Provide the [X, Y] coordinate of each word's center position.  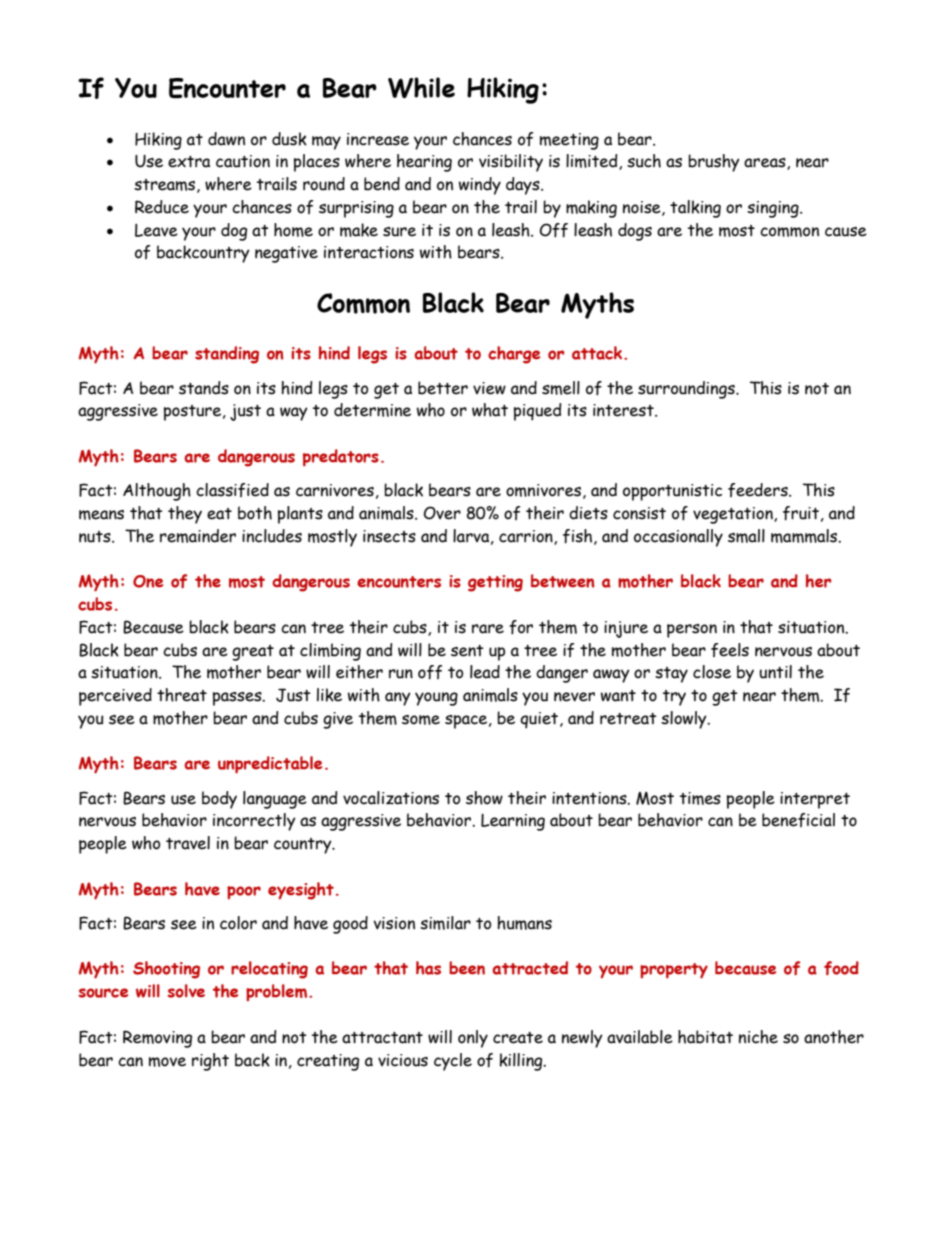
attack [598, 353]
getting [495, 583]
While [421, 87]
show [484, 798]
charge [514, 355]
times [700, 798]
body [219, 800]
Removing [157, 1039]
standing [227, 355]
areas [766, 164]
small [746, 536]
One [148, 581]
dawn [226, 139]
